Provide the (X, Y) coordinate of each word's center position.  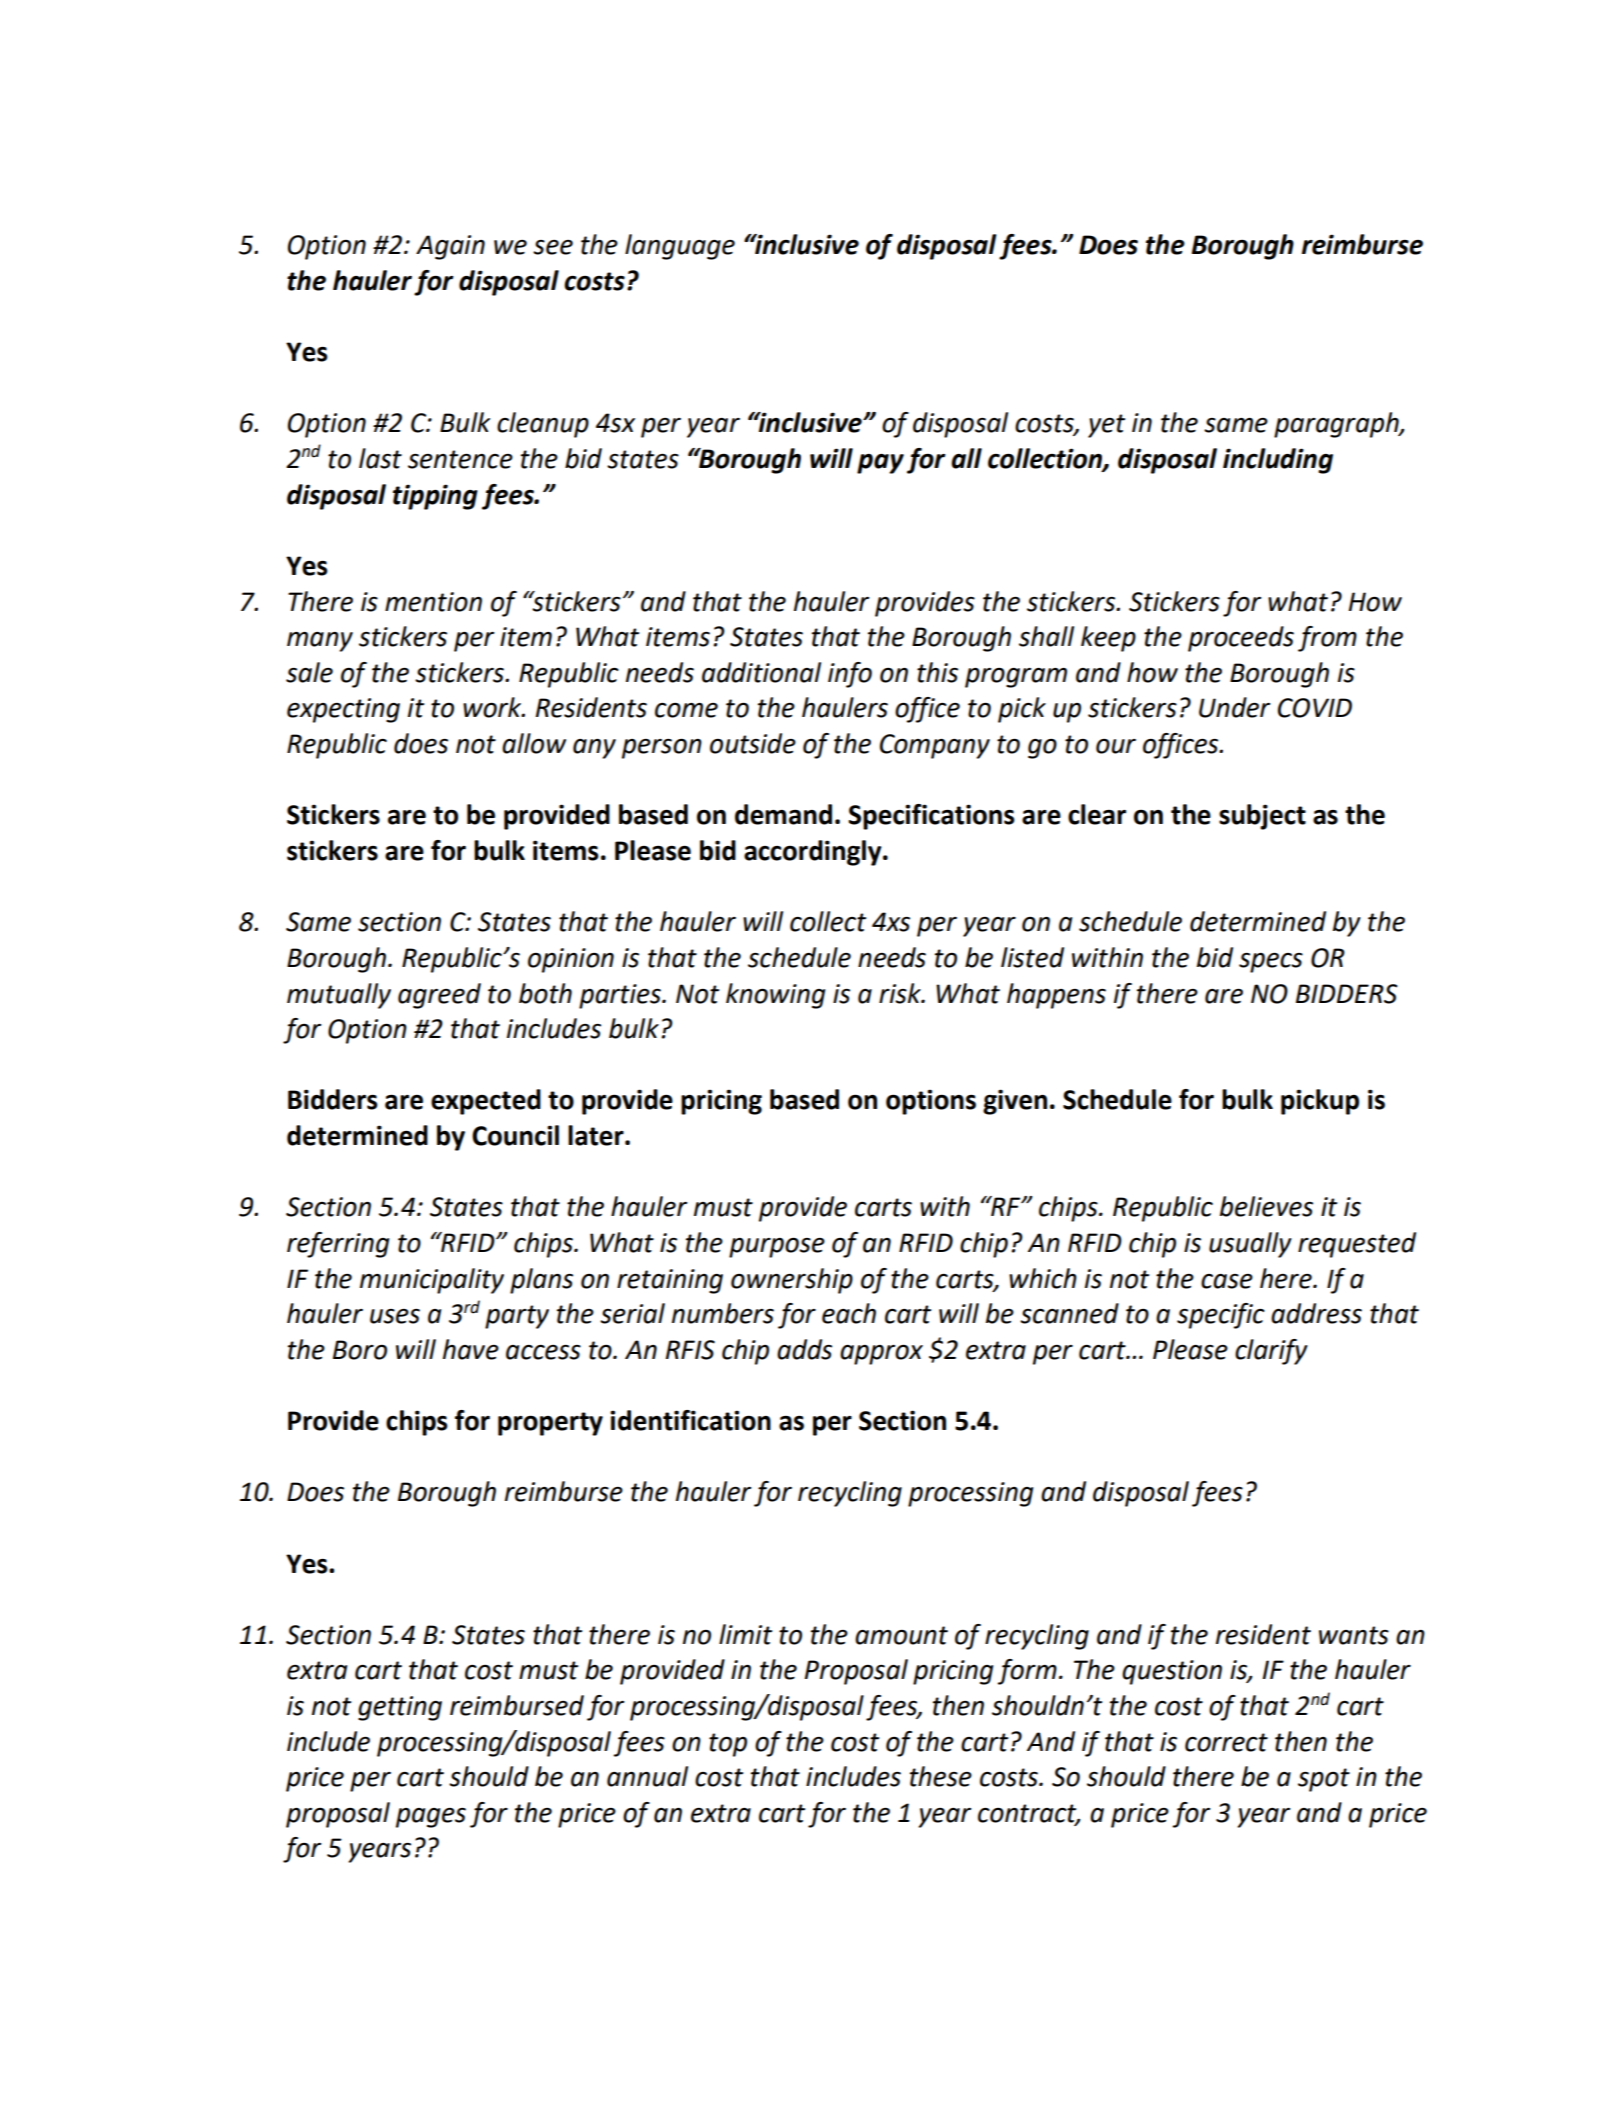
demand (783, 814)
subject (1262, 817)
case (1227, 1281)
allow (534, 743)
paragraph (1337, 425)
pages (431, 1818)
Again (450, 247)
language (680, 247)
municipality (432, 1281)
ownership (792, 1281)
